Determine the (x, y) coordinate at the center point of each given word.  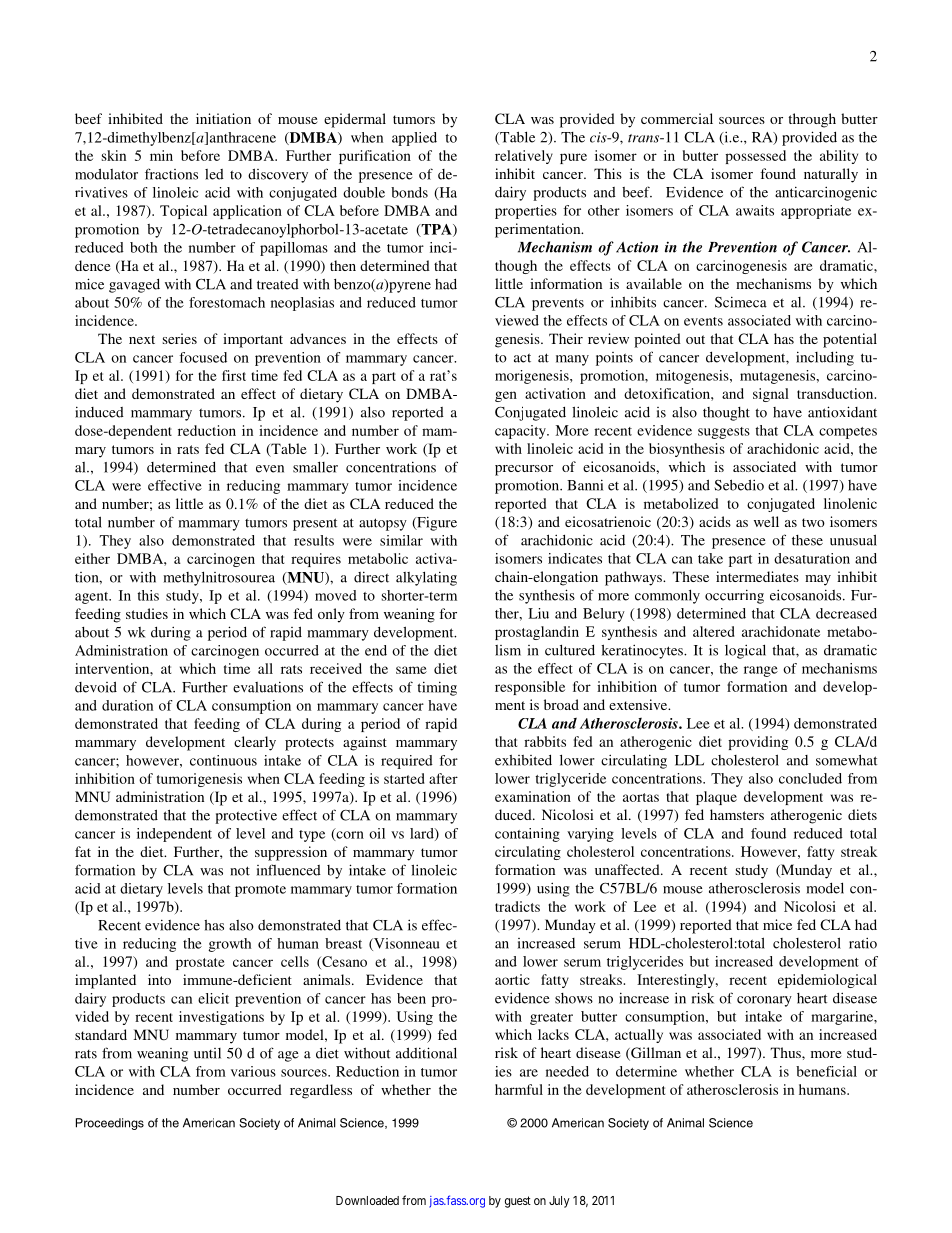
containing (527, 835)
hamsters (737, 814)
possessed (755, 157)
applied (414, 139)
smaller (315, 467)
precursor (524, 470)
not (240, 871)
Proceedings (110, 1124)
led (214, 174)
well (766, 521)
